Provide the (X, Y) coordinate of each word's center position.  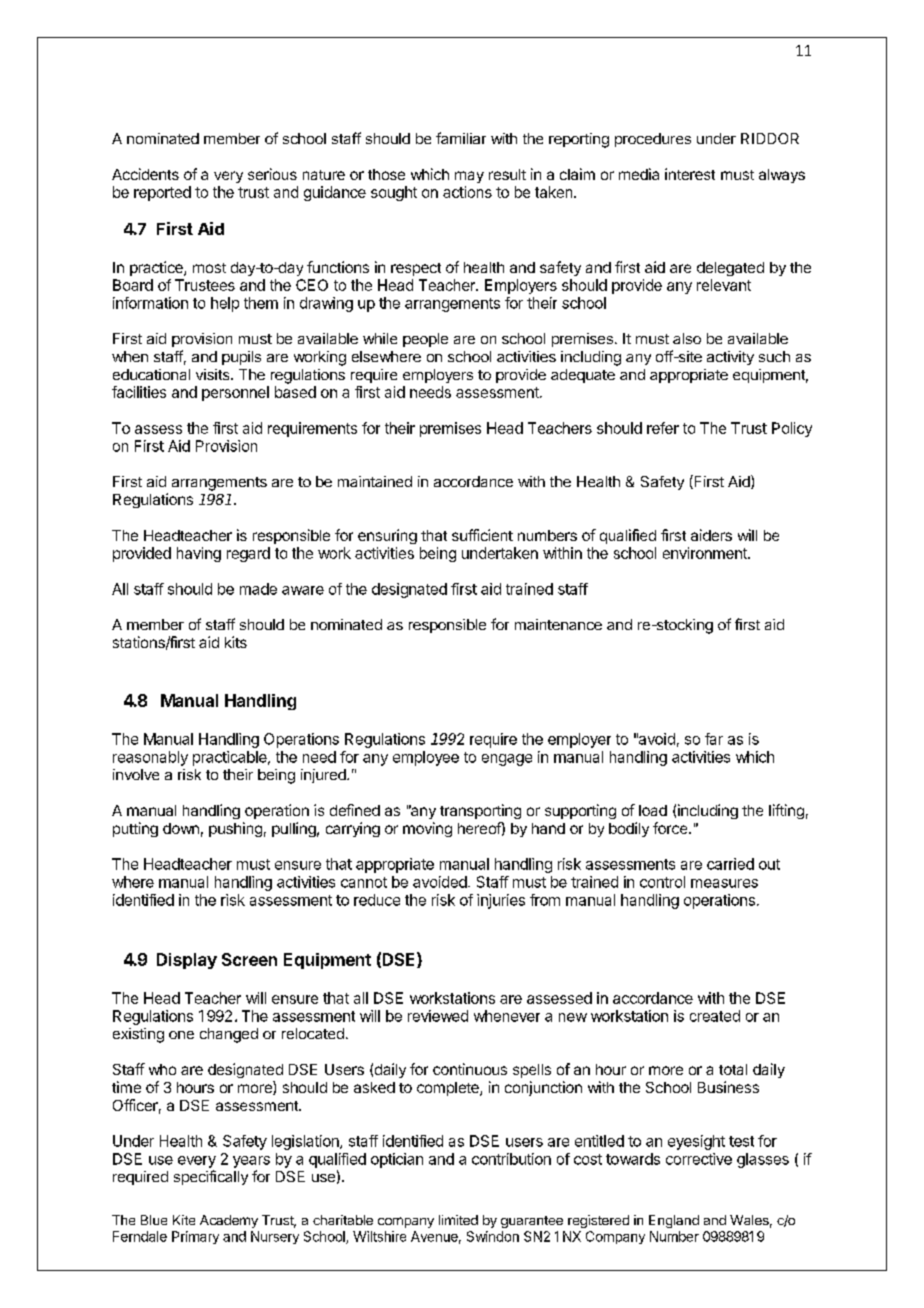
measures (724, 883)
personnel (235, 393)
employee (426, 758)
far (714, 739)
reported (162, 193)
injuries (501, 901)
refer (663, 428)
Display (187, 961)
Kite (184, 1220)
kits (236, 642)
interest (690, 174)
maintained (375, 481)
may (469, 177)
